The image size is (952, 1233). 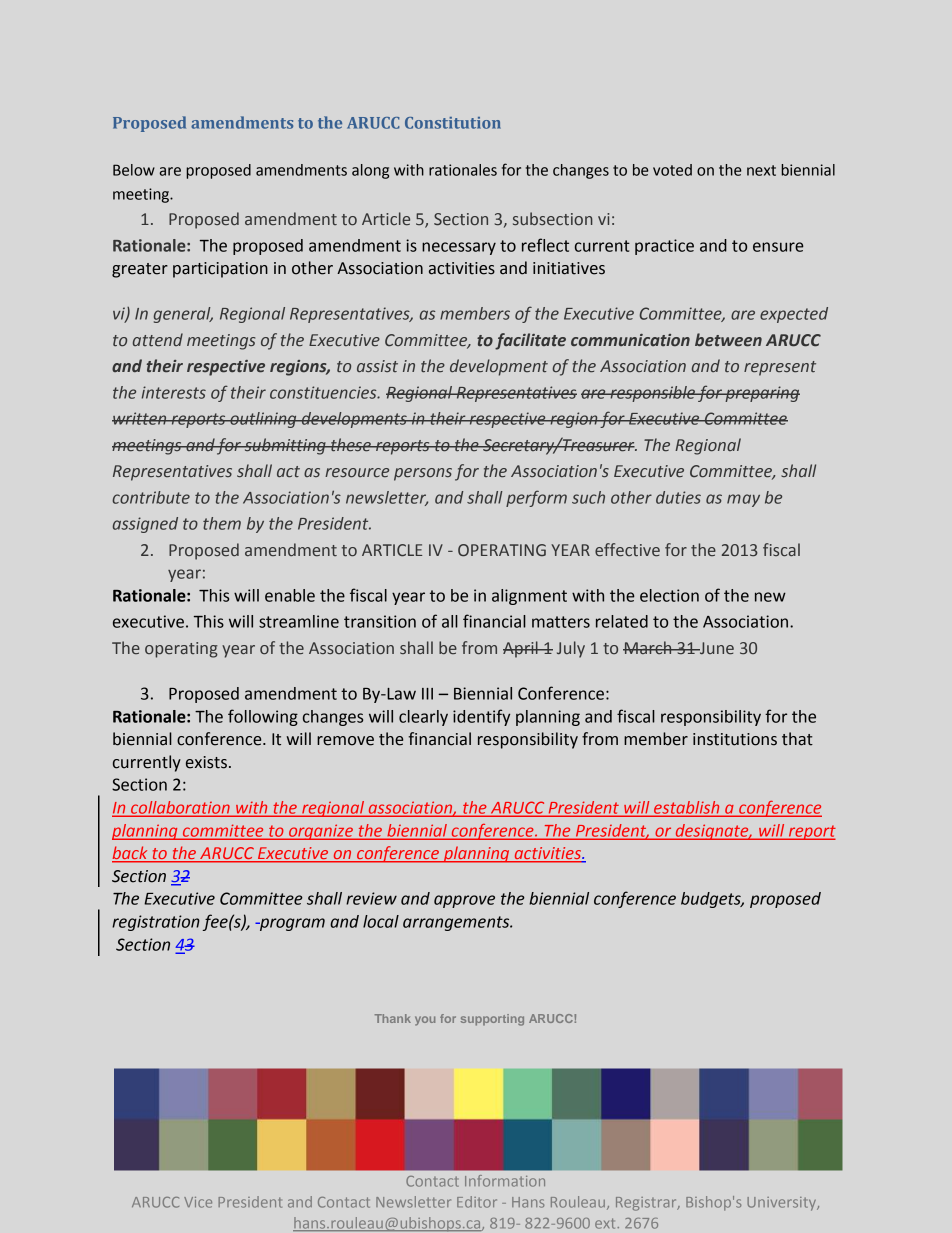 I want to click on Below, so click(x=134, y=170).
